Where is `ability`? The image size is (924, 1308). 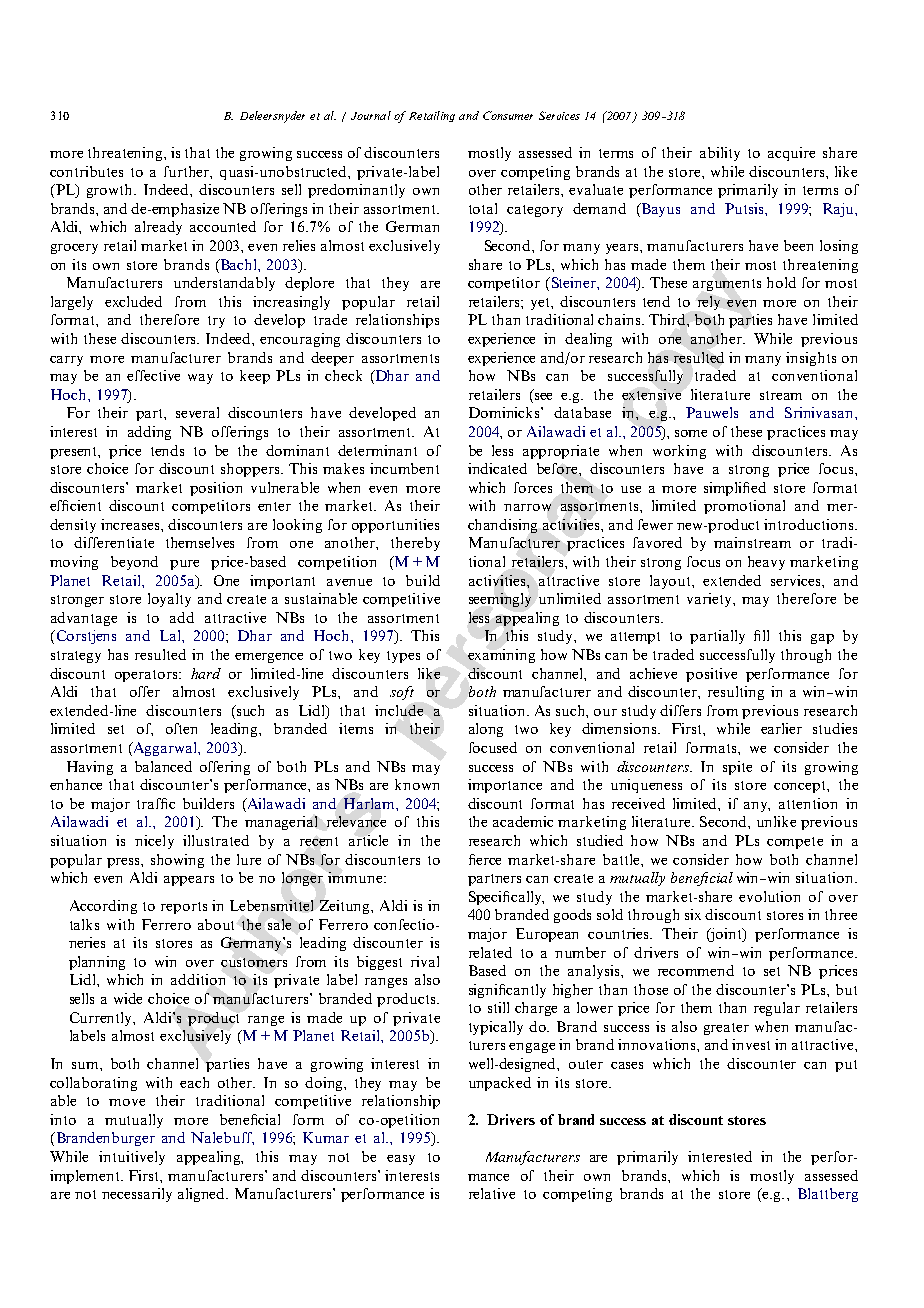 ability is located at coordinates (720, 154).
